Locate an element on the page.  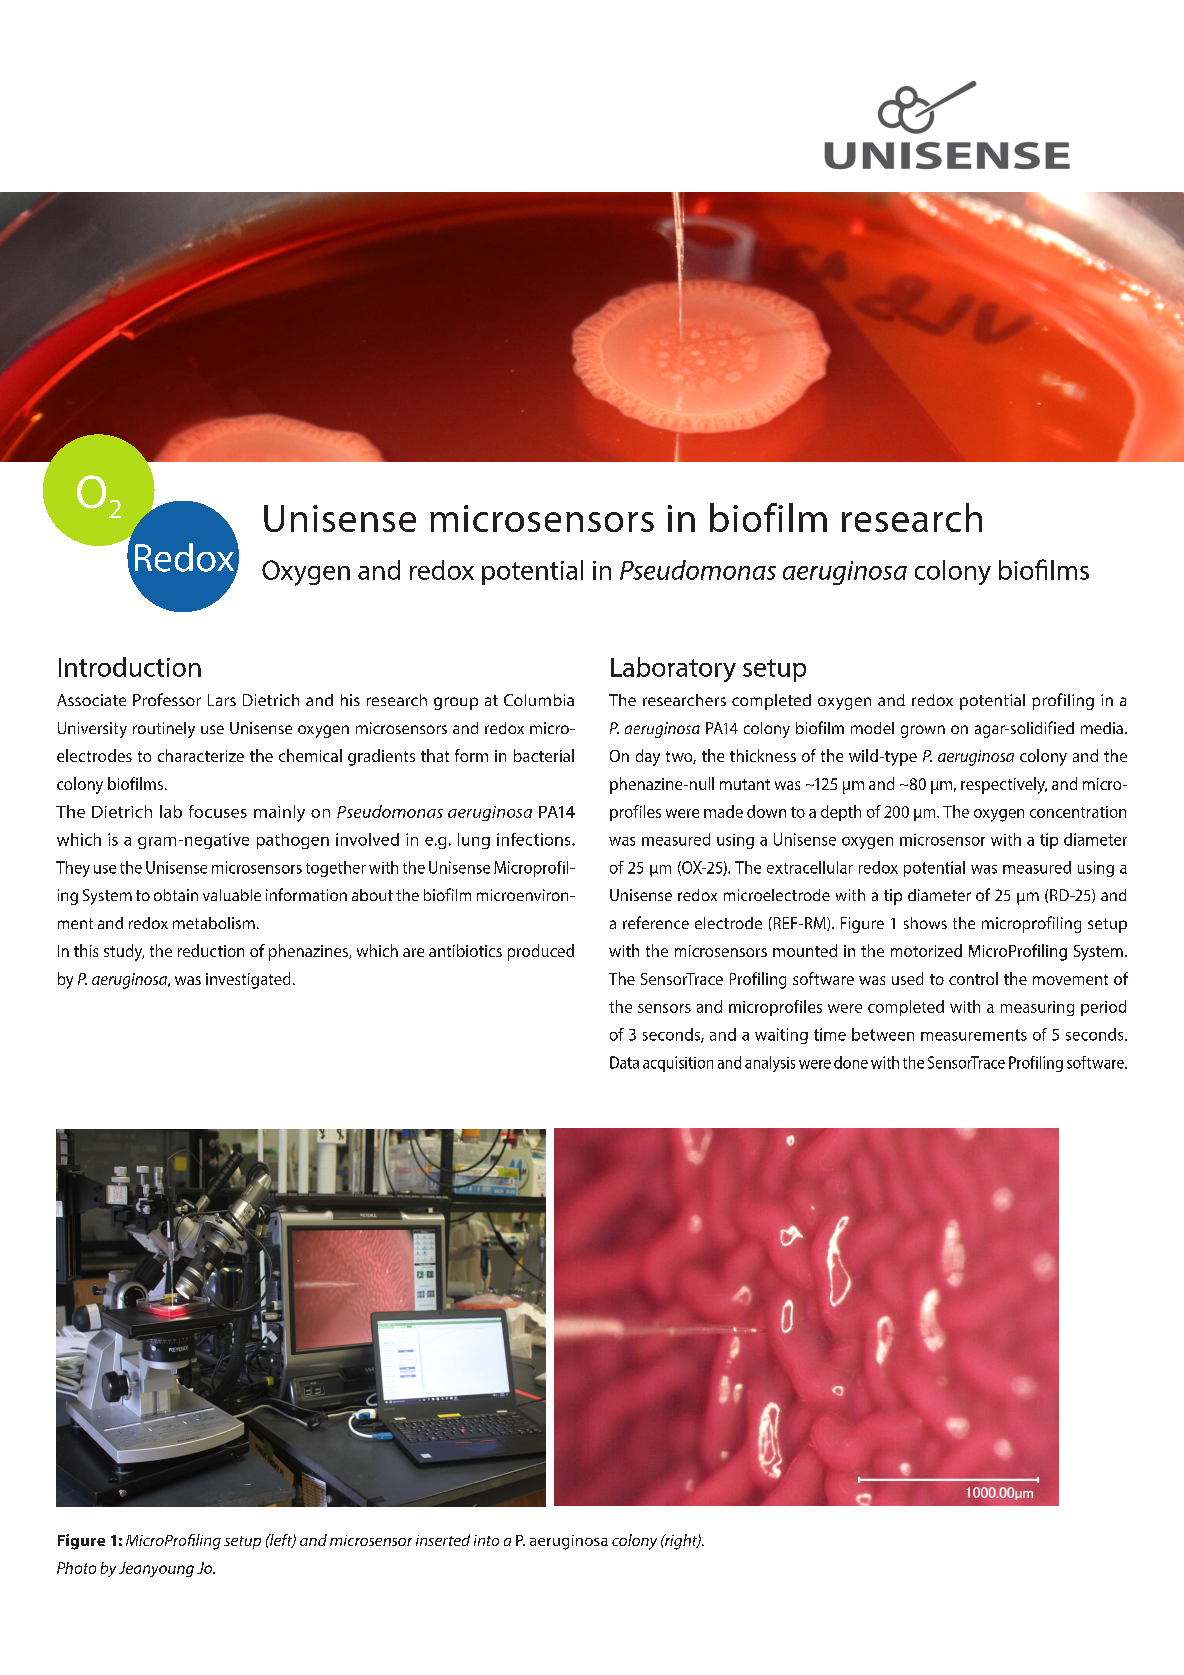
Photo is located at coordinates (76, 1568).
